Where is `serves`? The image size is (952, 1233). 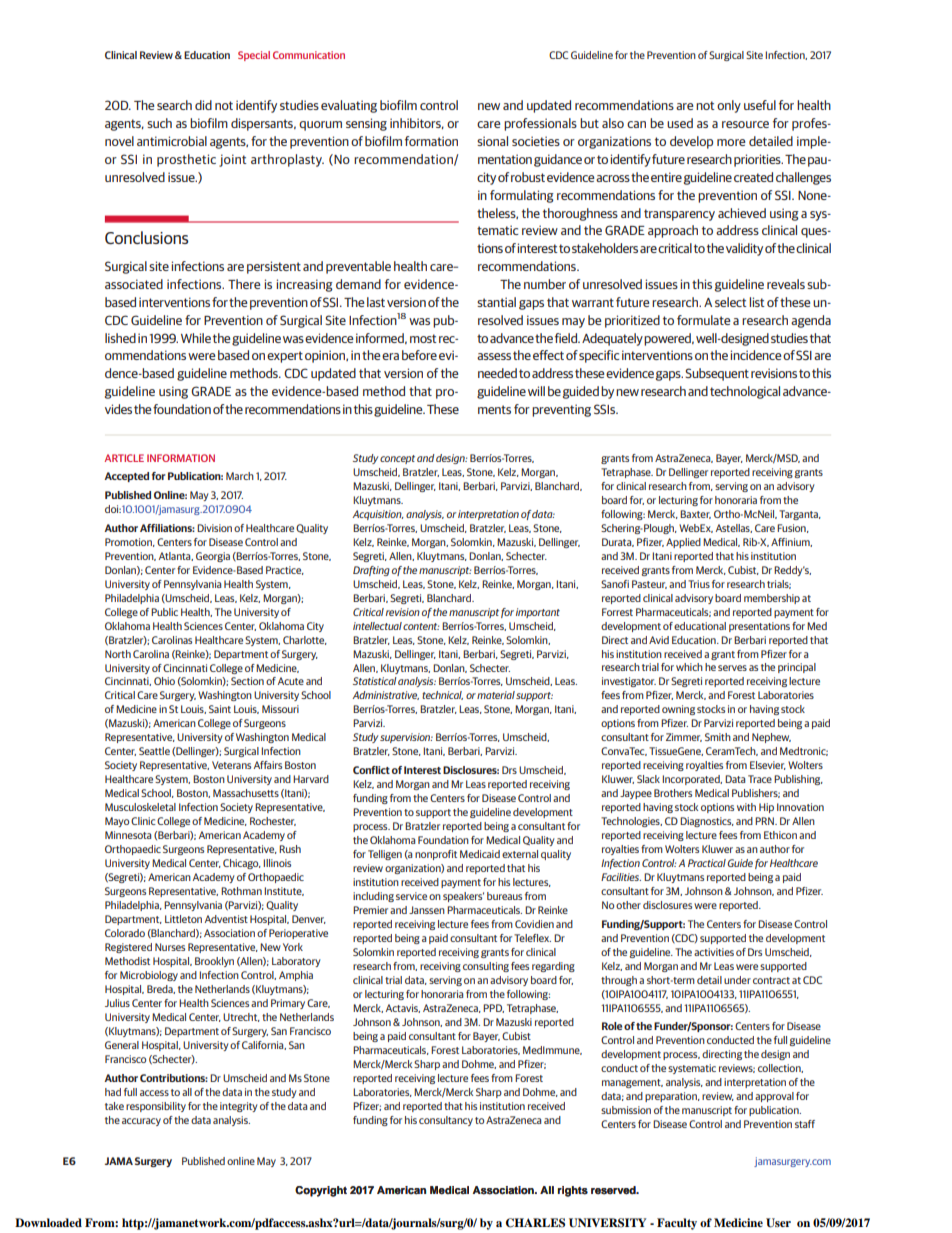 serves is located at coordinates (732, 668).
